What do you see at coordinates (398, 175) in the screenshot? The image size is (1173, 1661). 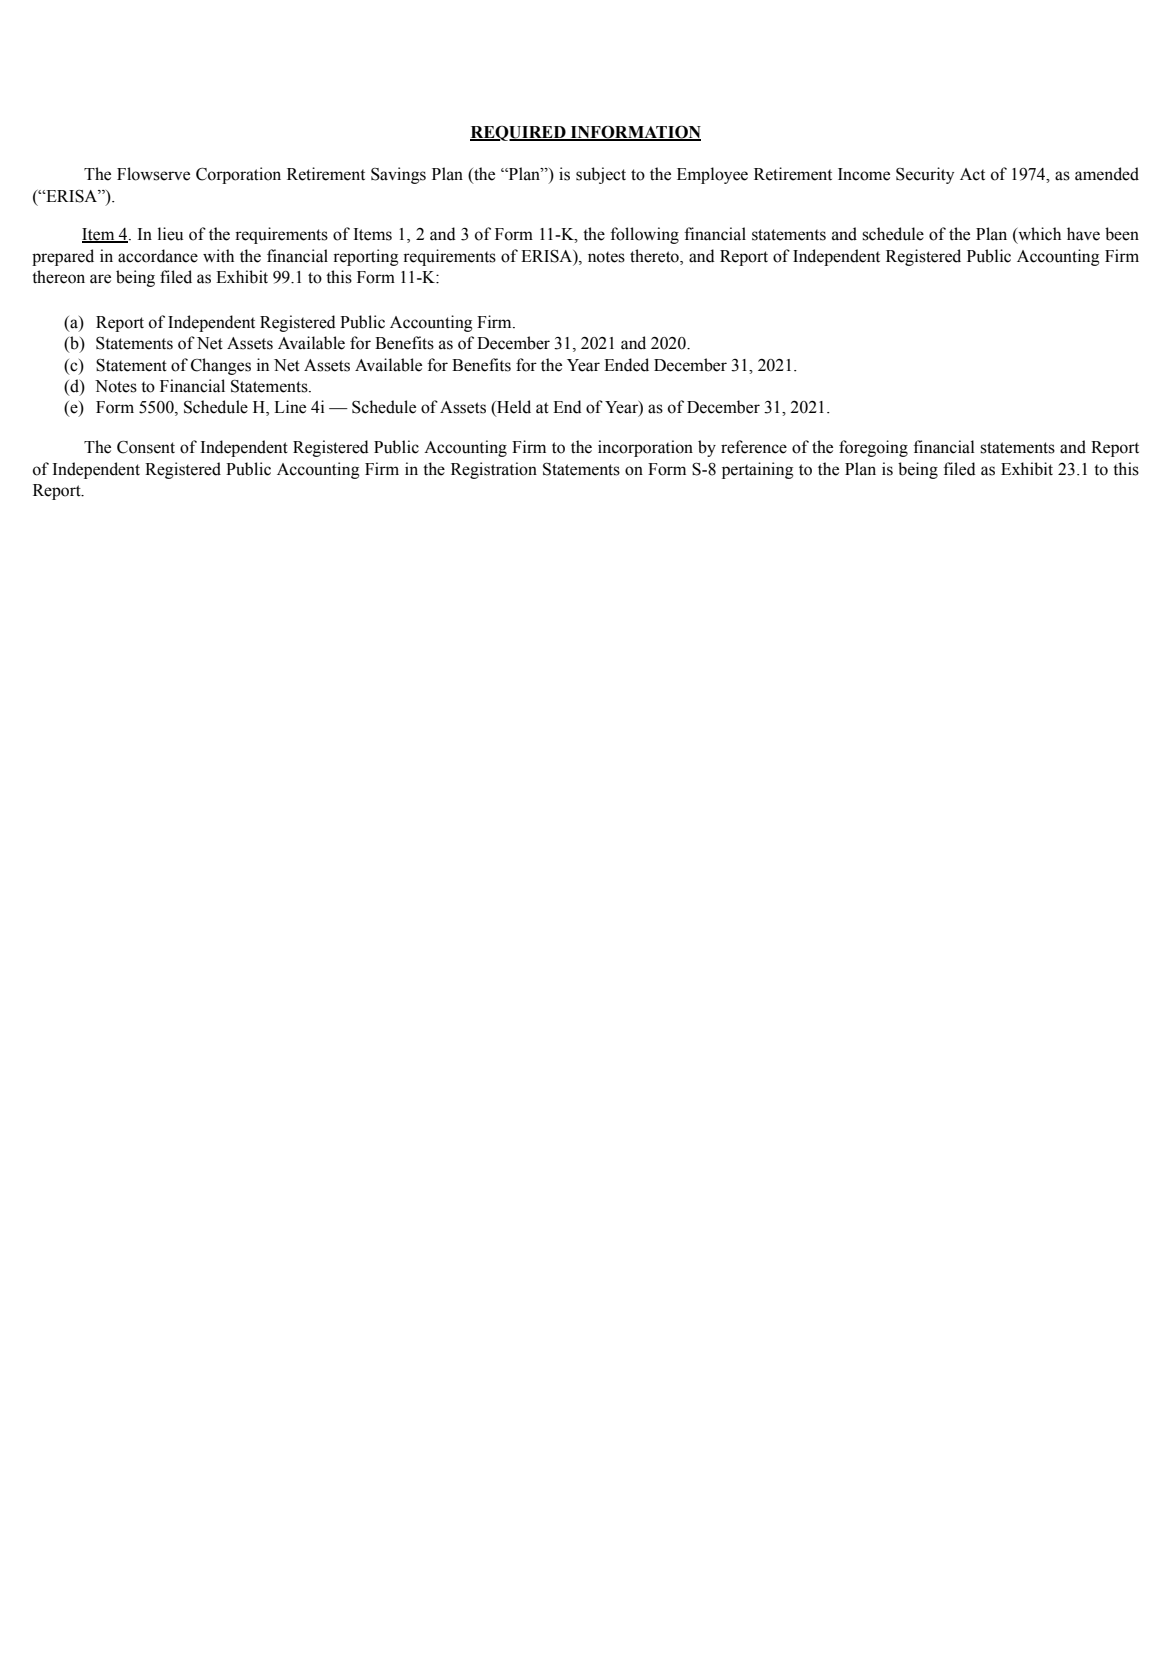 I see `Savings` at bounding box center [398, 175].
